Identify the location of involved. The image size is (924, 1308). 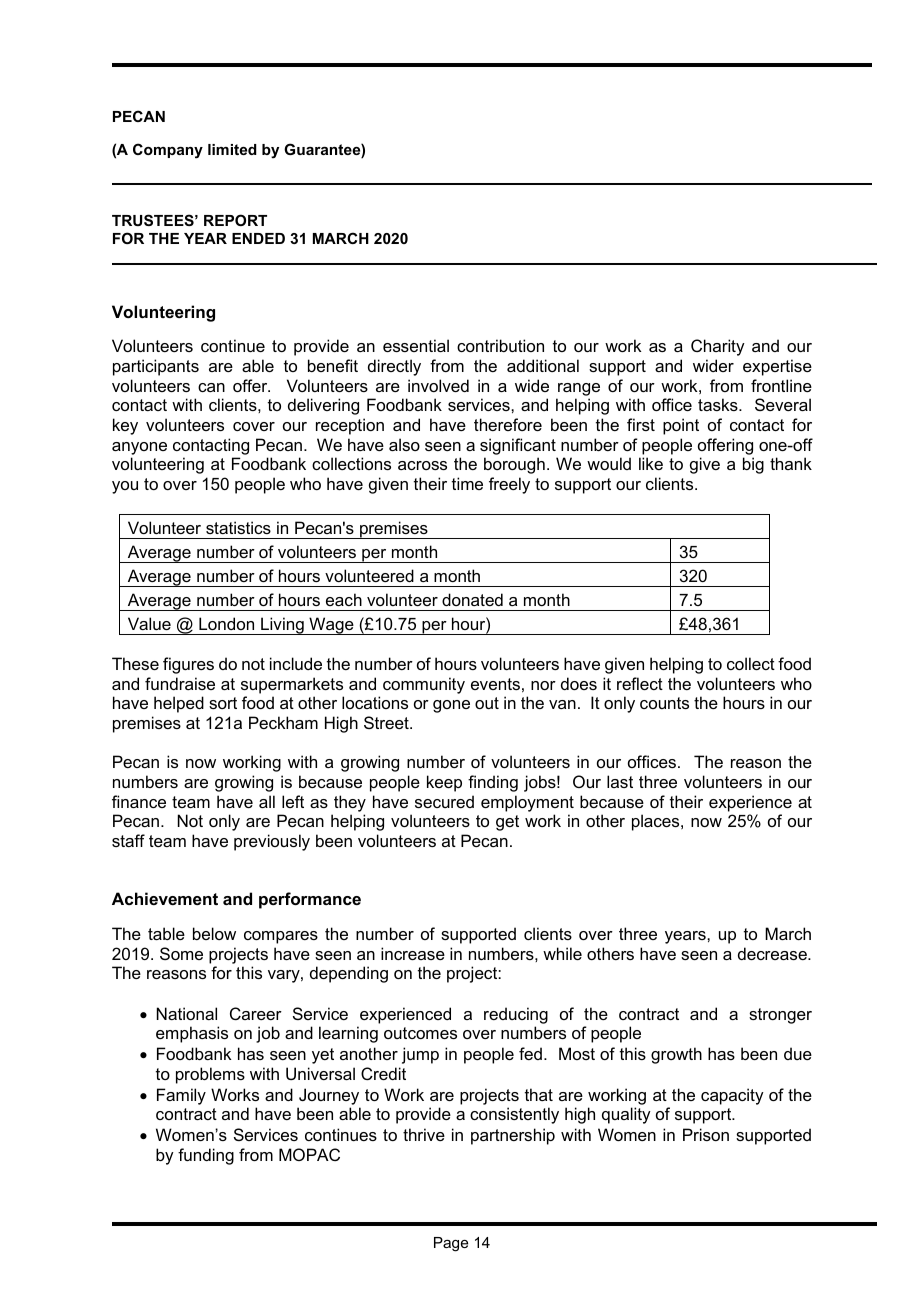
(438, 385).
